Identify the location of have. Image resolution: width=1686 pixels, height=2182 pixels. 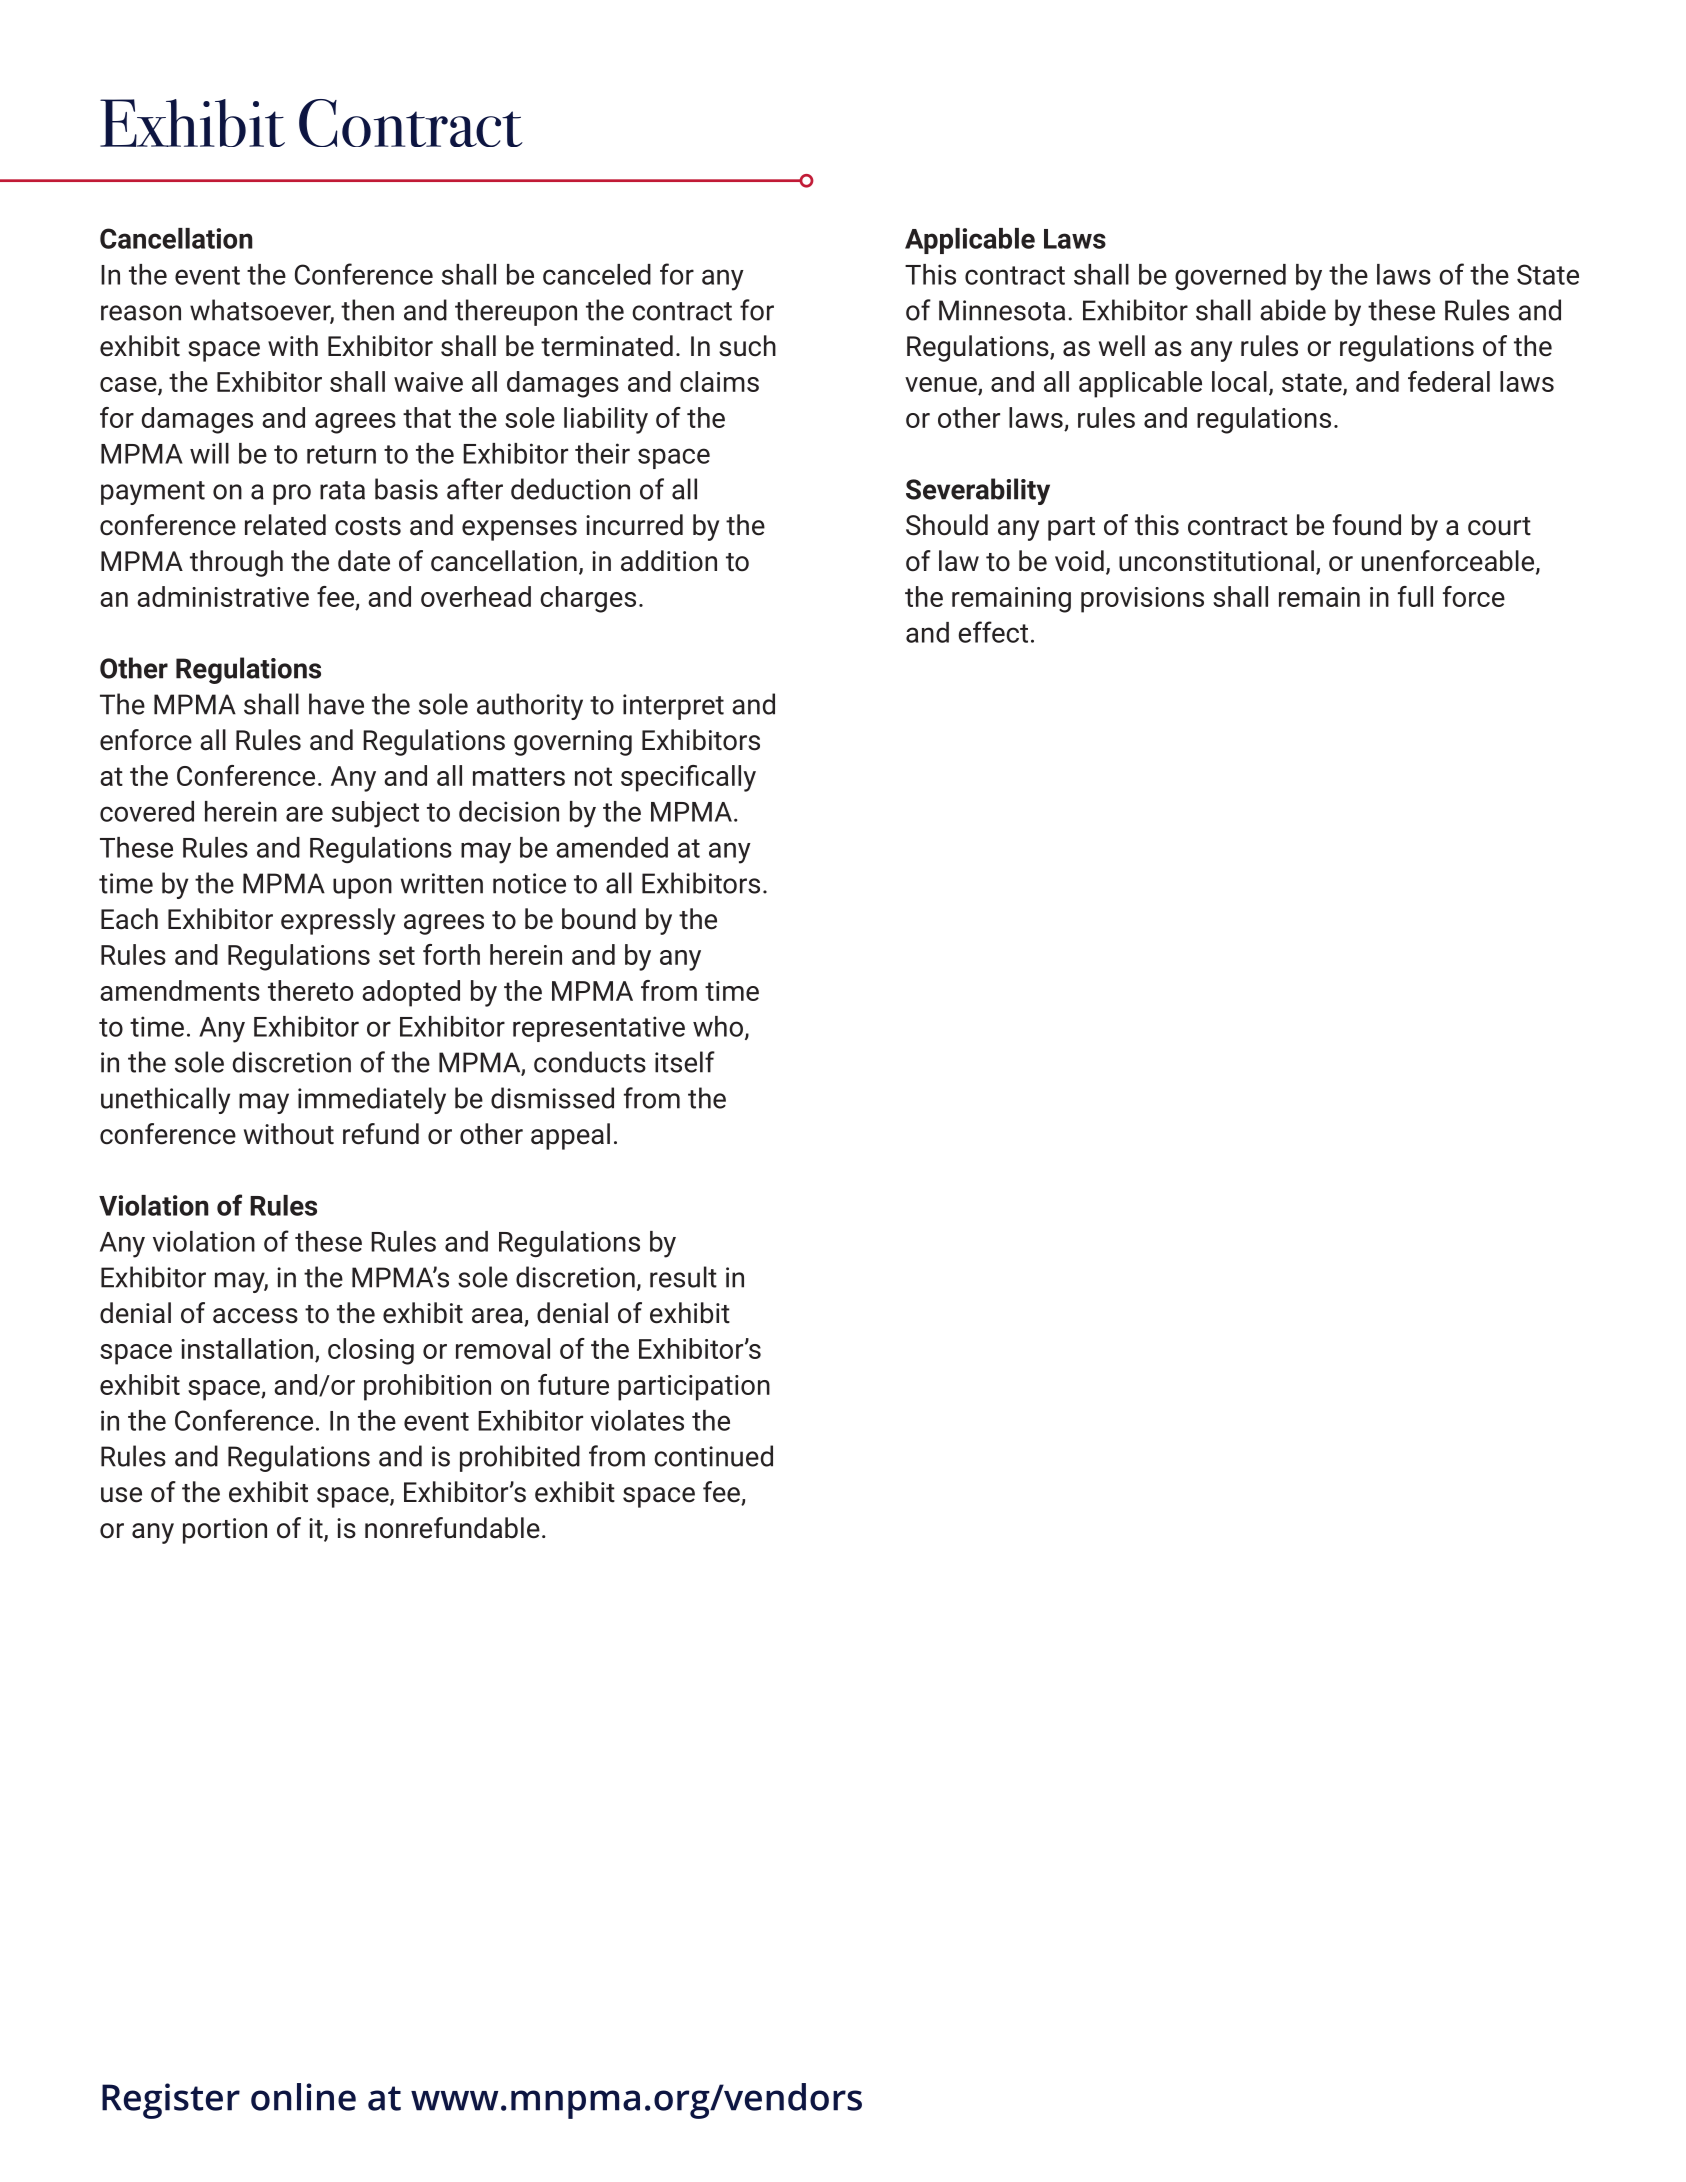
(336, 704).
